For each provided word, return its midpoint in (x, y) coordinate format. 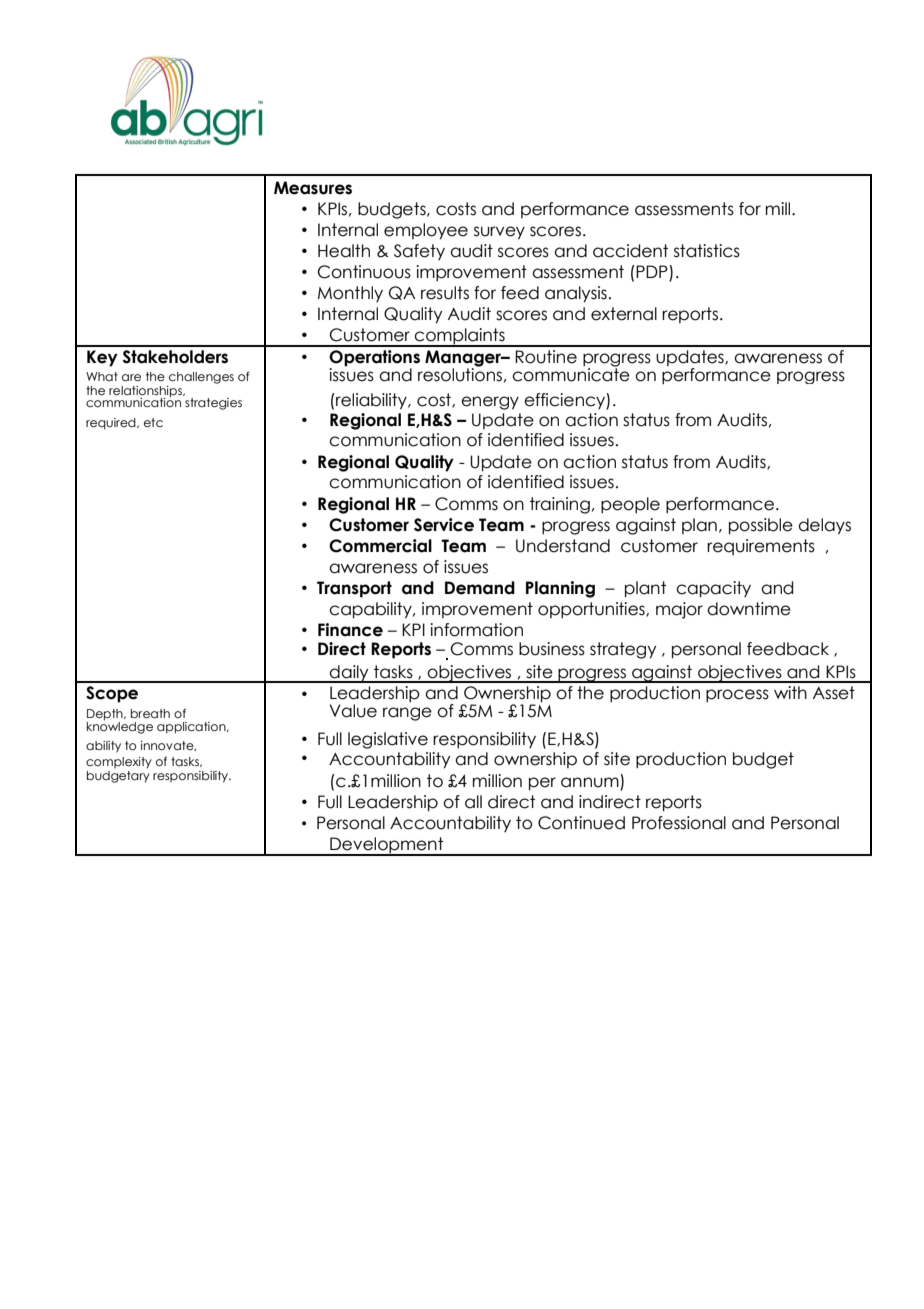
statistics (707, 251)
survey (499, 233)
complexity (119, 763)
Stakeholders (175, 357)
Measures (313, 188)
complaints (460, 337)
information (476, 630)
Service (444, 525)
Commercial (380, 546)
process (737, 695)
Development (387, 846)
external (624, 314)
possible (761, 526)
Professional (679, 823)
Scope (112, 694)
